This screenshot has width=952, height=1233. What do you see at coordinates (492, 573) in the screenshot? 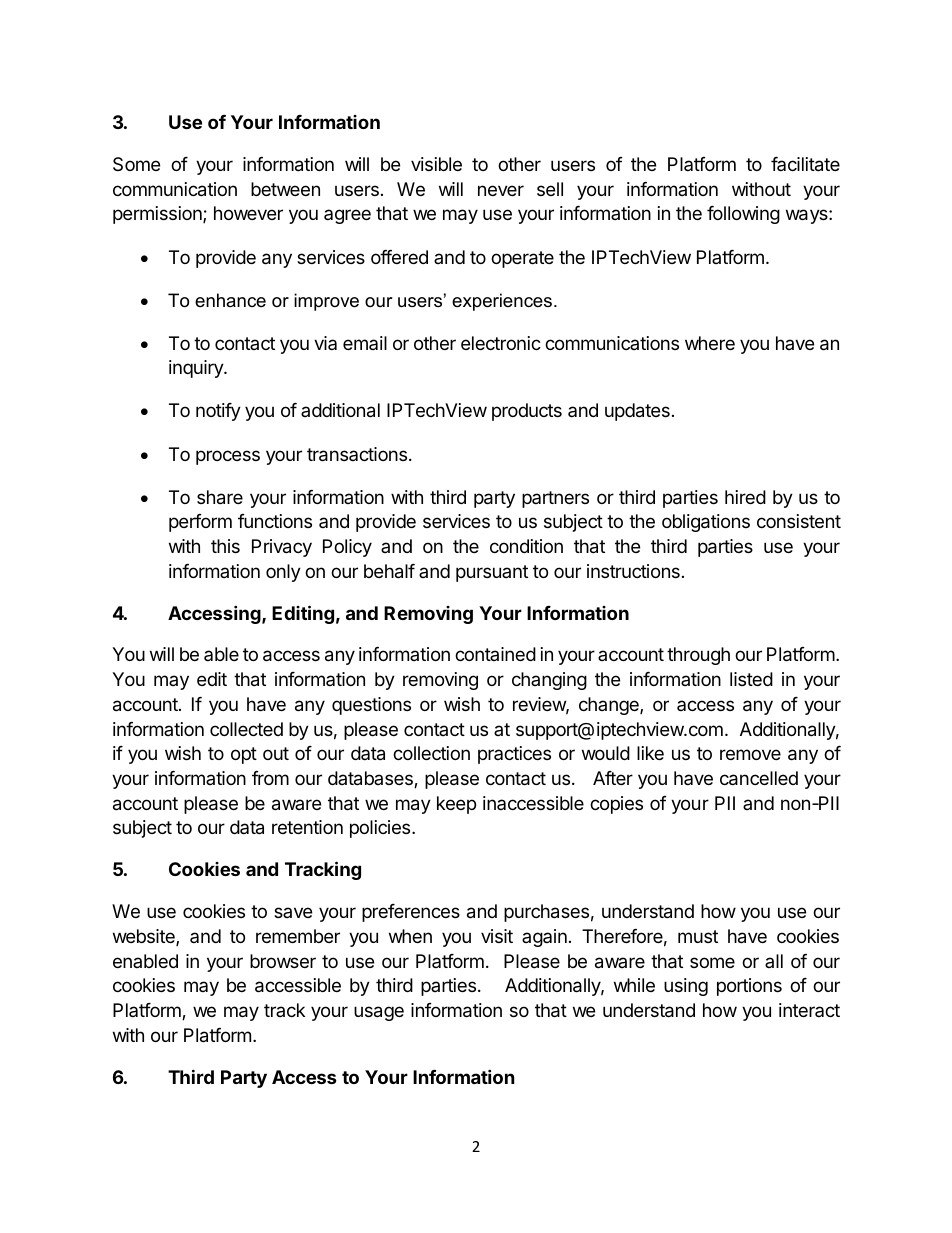
I see `pursuant` at bounding box center [492, 573].
